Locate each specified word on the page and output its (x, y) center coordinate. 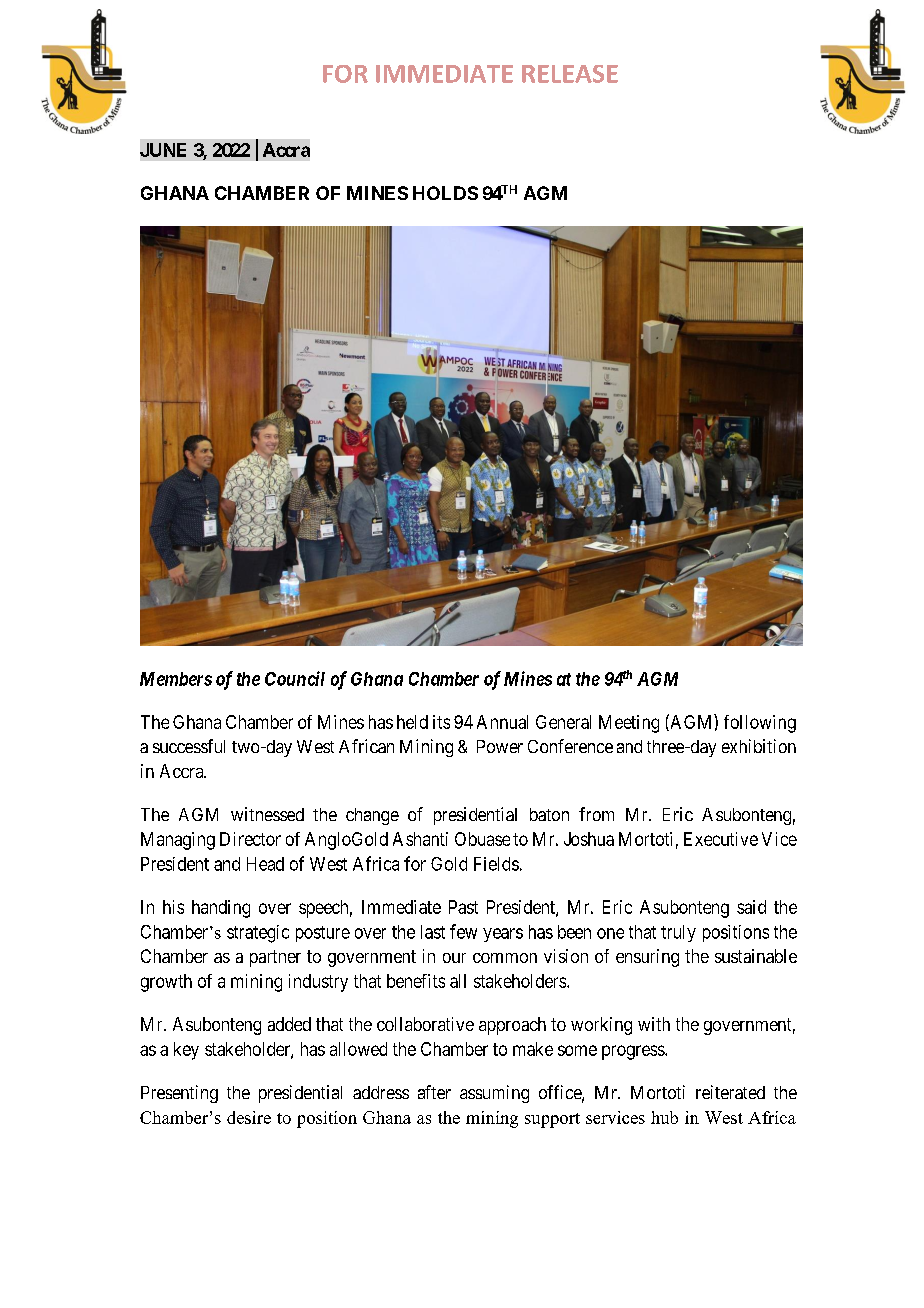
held (412, 722)
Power (500, 746)
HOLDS (445, 193)
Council (295, 678)
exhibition (759, 746)
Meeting (629, 724)
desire (249, 1117)
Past (463, 907)
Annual (502, 722)
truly (678, 933)
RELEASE (570, 74)
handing (221, 909)
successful (189, 746)
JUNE (163, 150)
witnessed (267, 814)
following (760, 724)
